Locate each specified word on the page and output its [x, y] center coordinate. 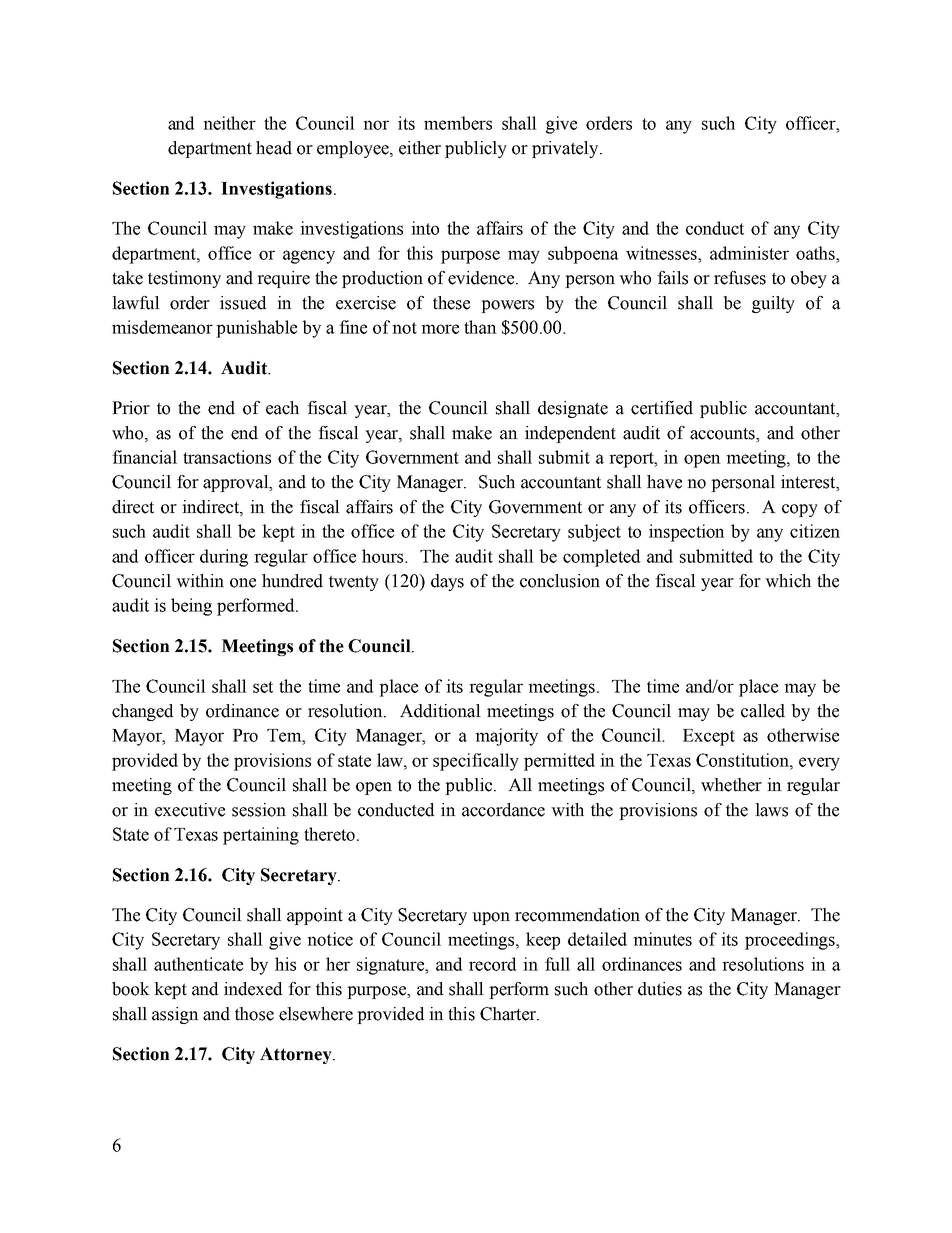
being [191, 607]
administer [749, 253]
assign [175, 1015]
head [274, 148]
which [788, 581]
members [458, 123]
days [447, 582]
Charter [509, 1014]
